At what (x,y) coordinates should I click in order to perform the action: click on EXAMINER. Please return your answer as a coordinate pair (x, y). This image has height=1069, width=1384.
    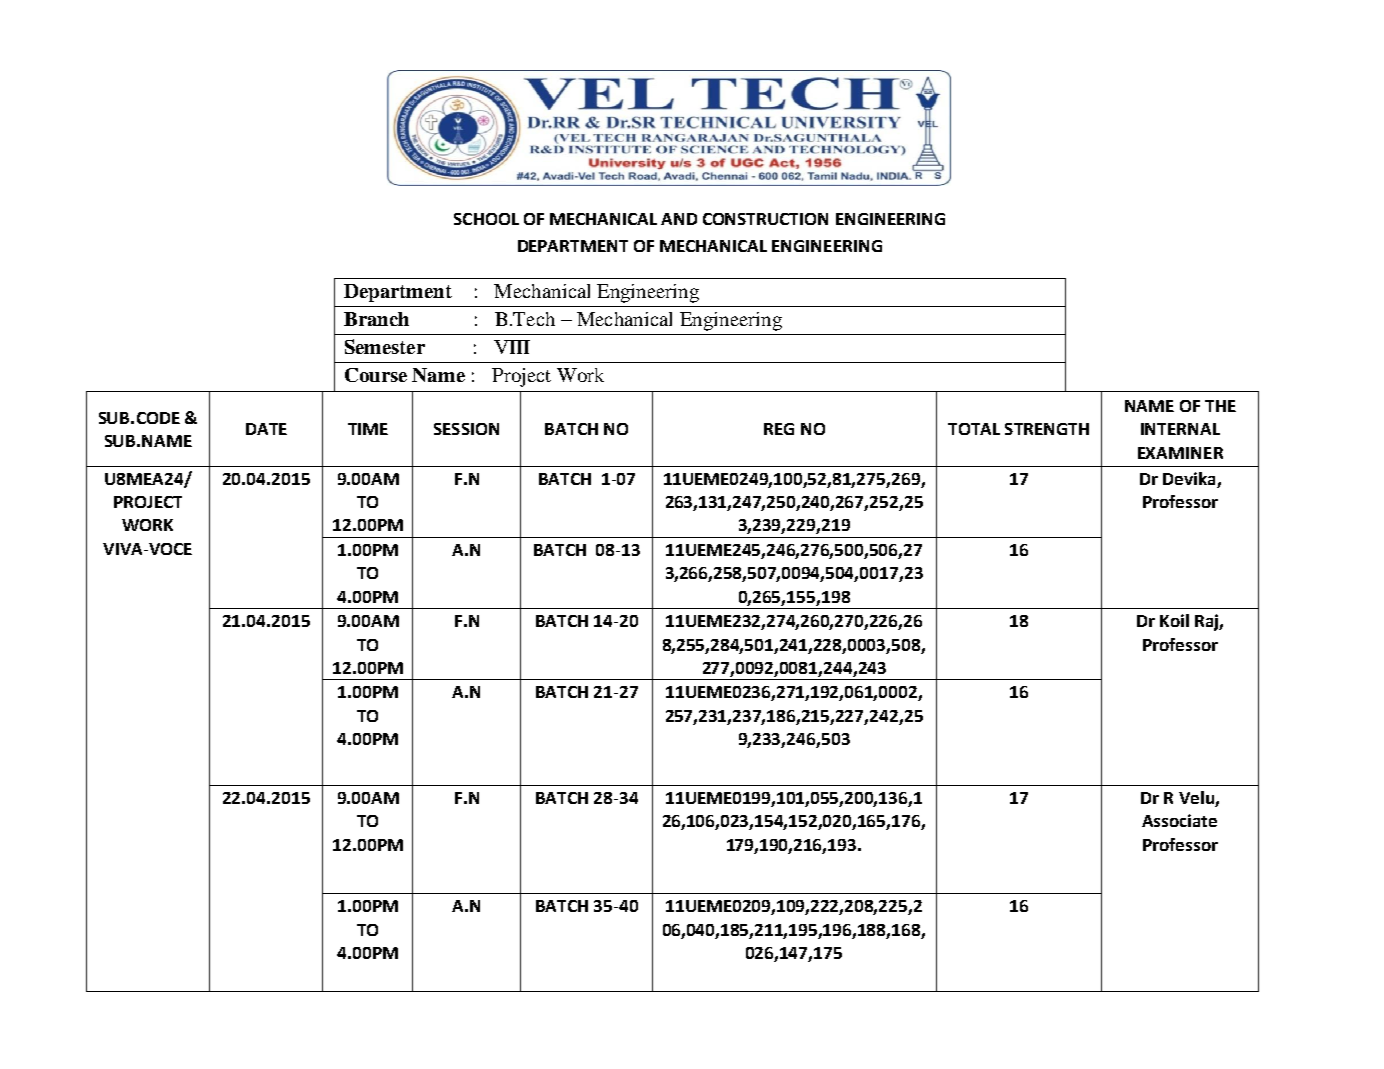
    Looking at the image, I should click on (1180, 453).
